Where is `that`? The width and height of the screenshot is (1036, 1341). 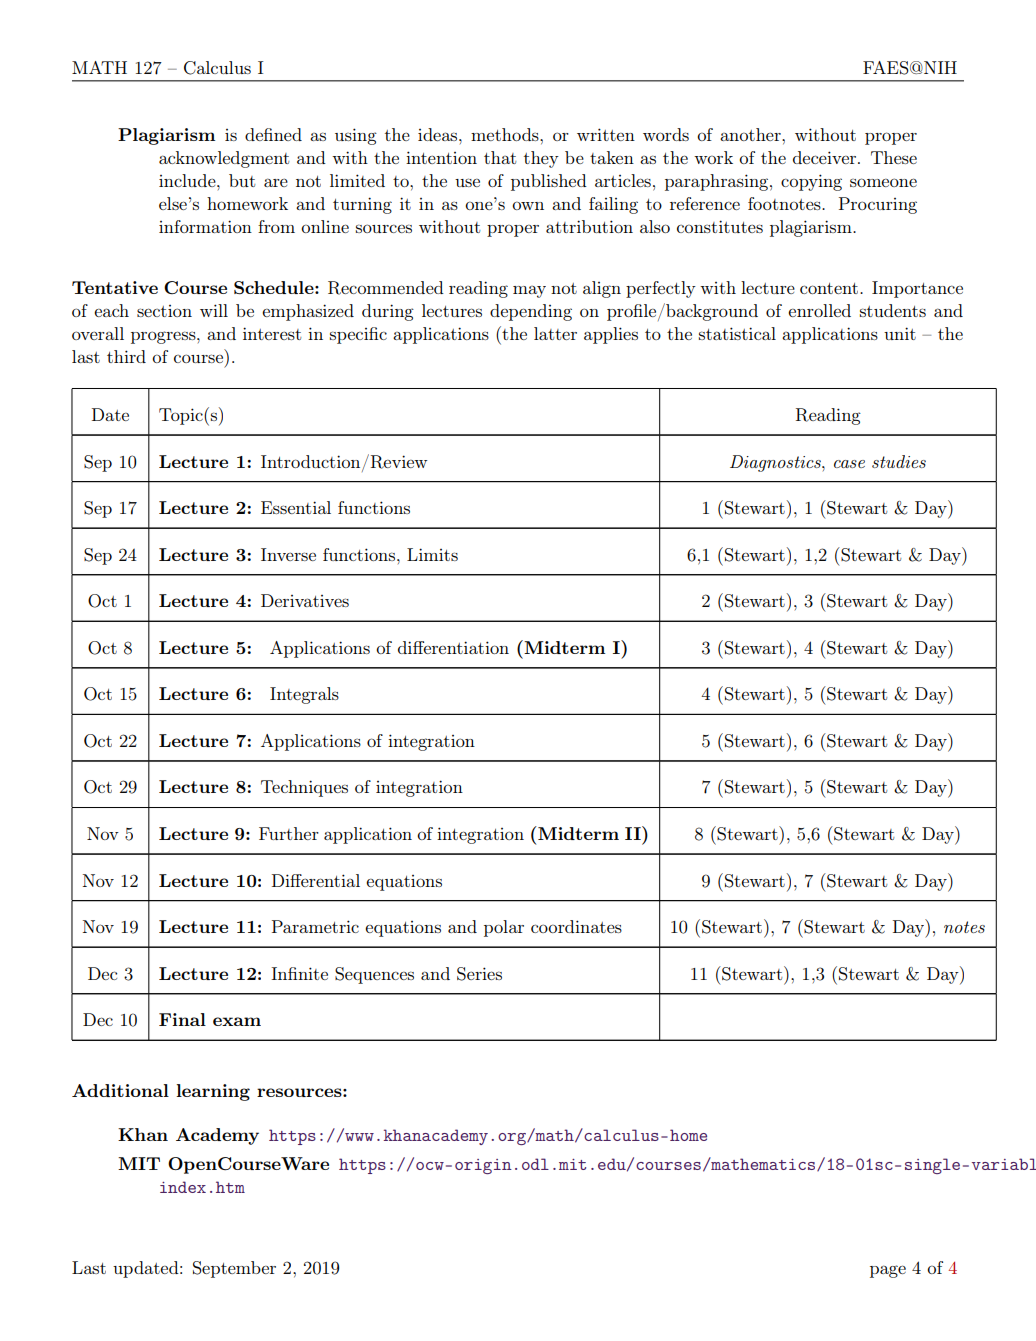
that is located at coordinates (500, 157).
